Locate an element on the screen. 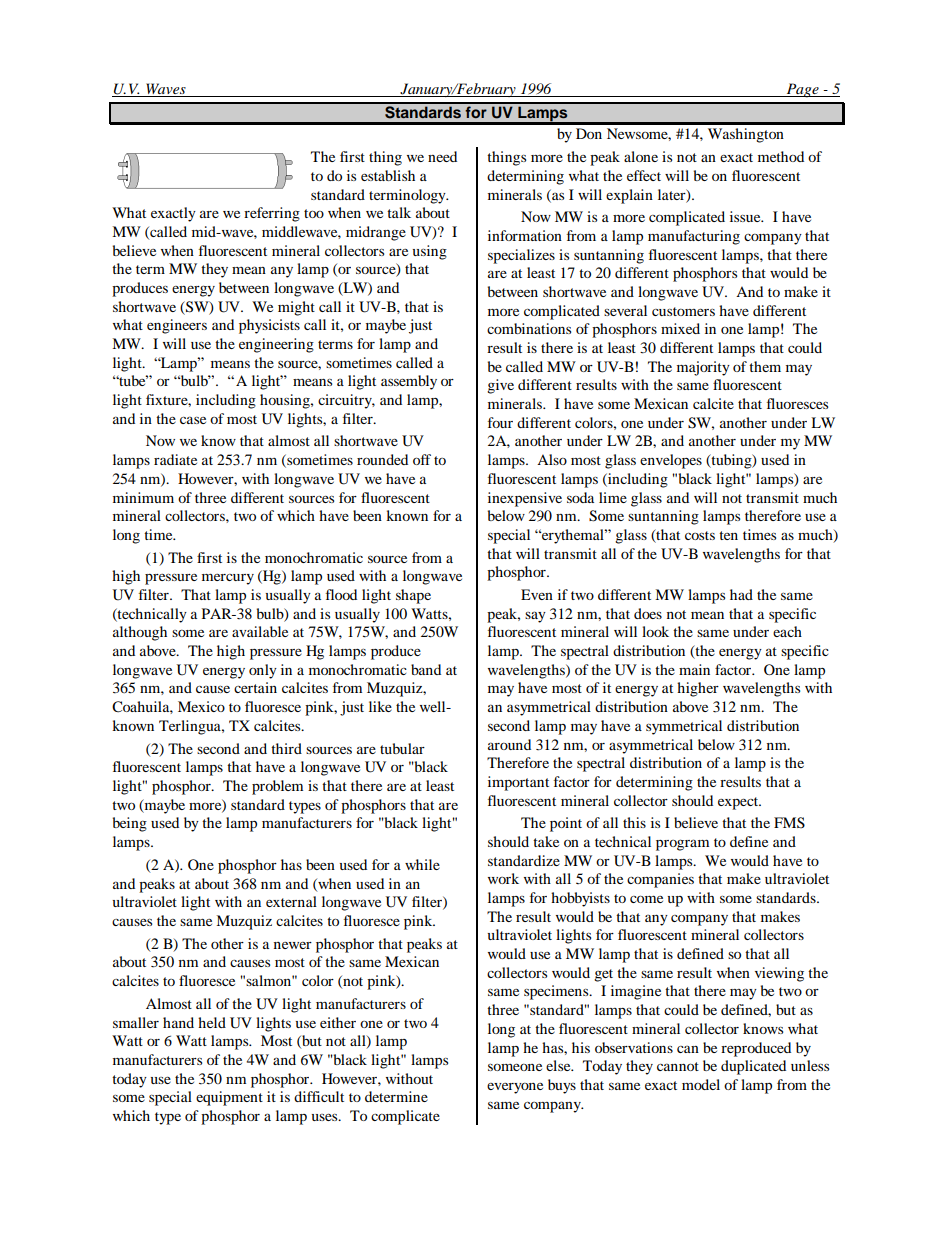  everyone is located at coordinates (515, 1088).
